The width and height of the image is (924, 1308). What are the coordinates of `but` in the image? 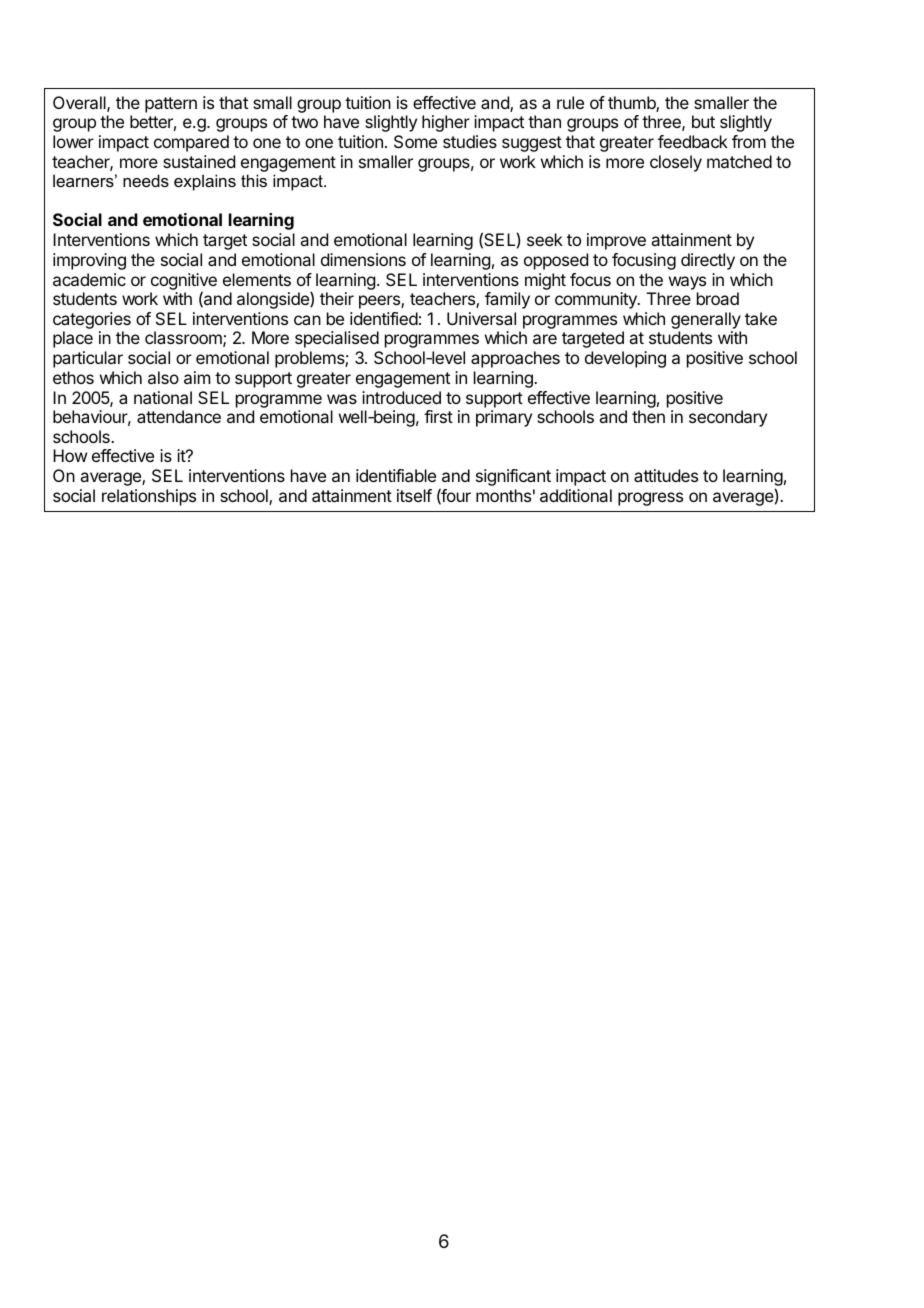 It's located at (703, 121).
